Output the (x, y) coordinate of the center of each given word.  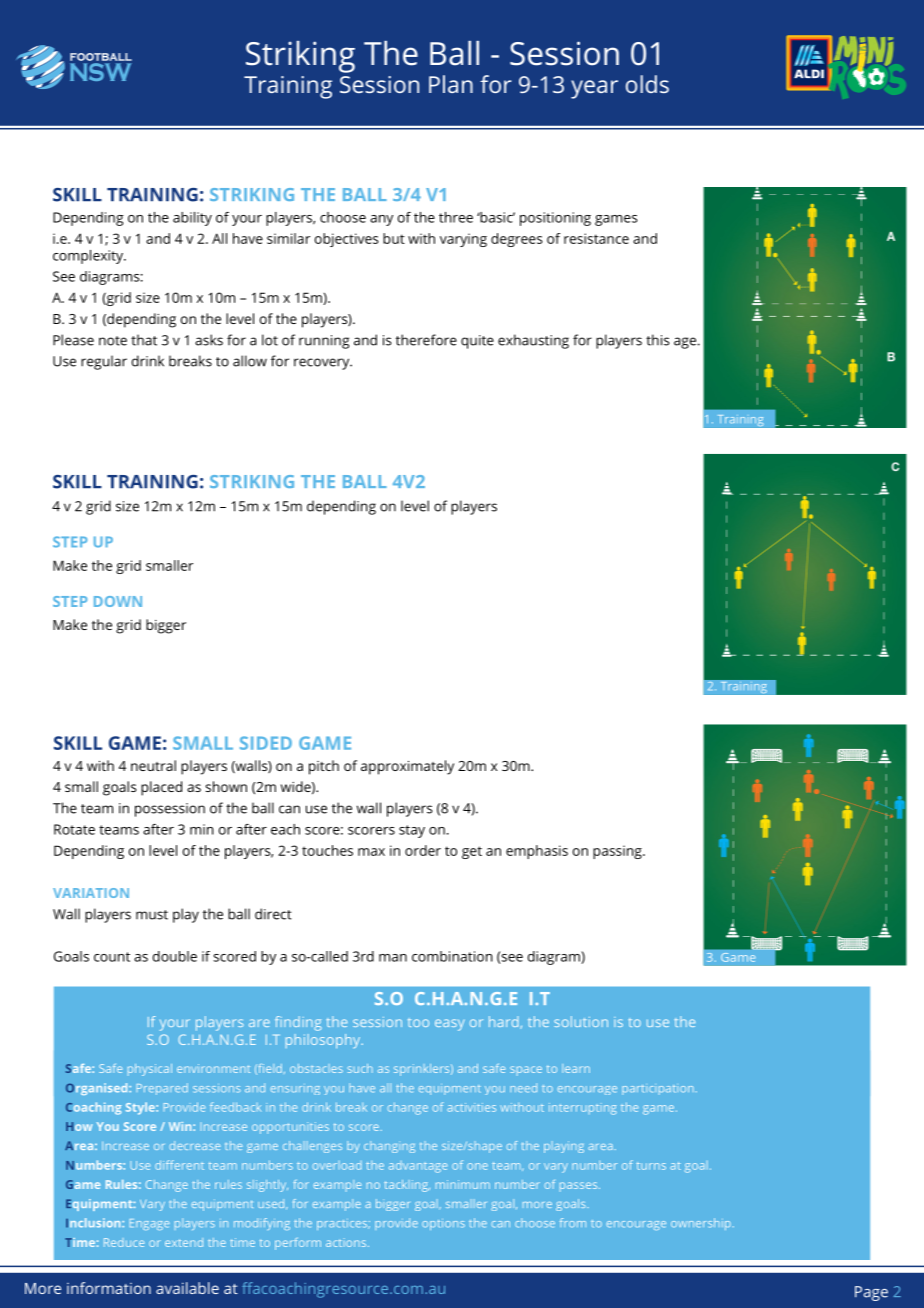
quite (477, 342)
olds (647, 84)
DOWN (118, 601)
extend (184, 1242)
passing (618, 852)
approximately (407, 767)
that (144, 340)
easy (449, 1025)
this (658, 340)
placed (161, 788)
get (472, 852)
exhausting (533, 341)
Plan (451, 84)
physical (150, 1070)
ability (192, 219)
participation (658, 1090)
